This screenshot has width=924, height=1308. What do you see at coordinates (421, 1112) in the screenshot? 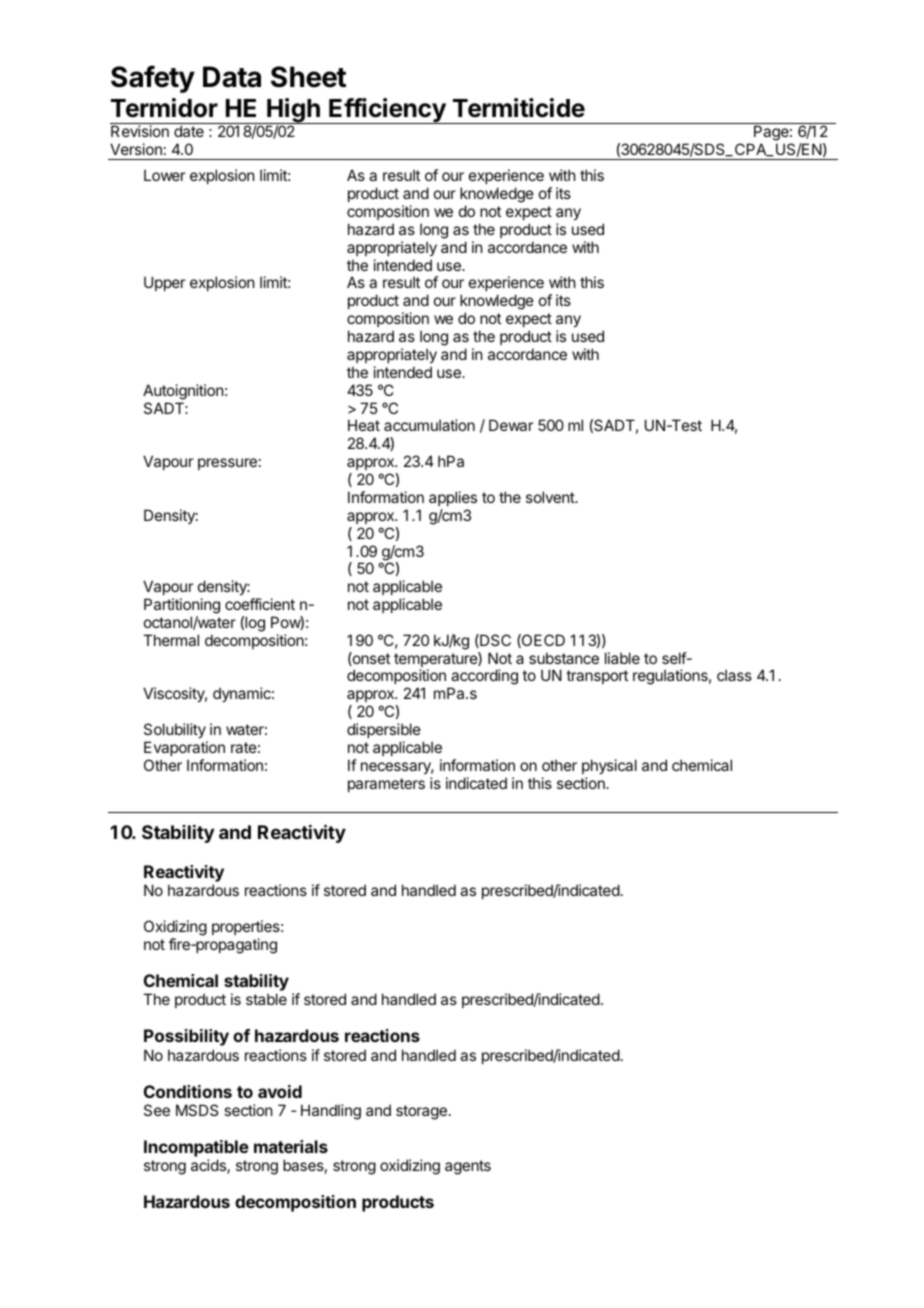
I see `storage` at bounding box center [421, 1112].
